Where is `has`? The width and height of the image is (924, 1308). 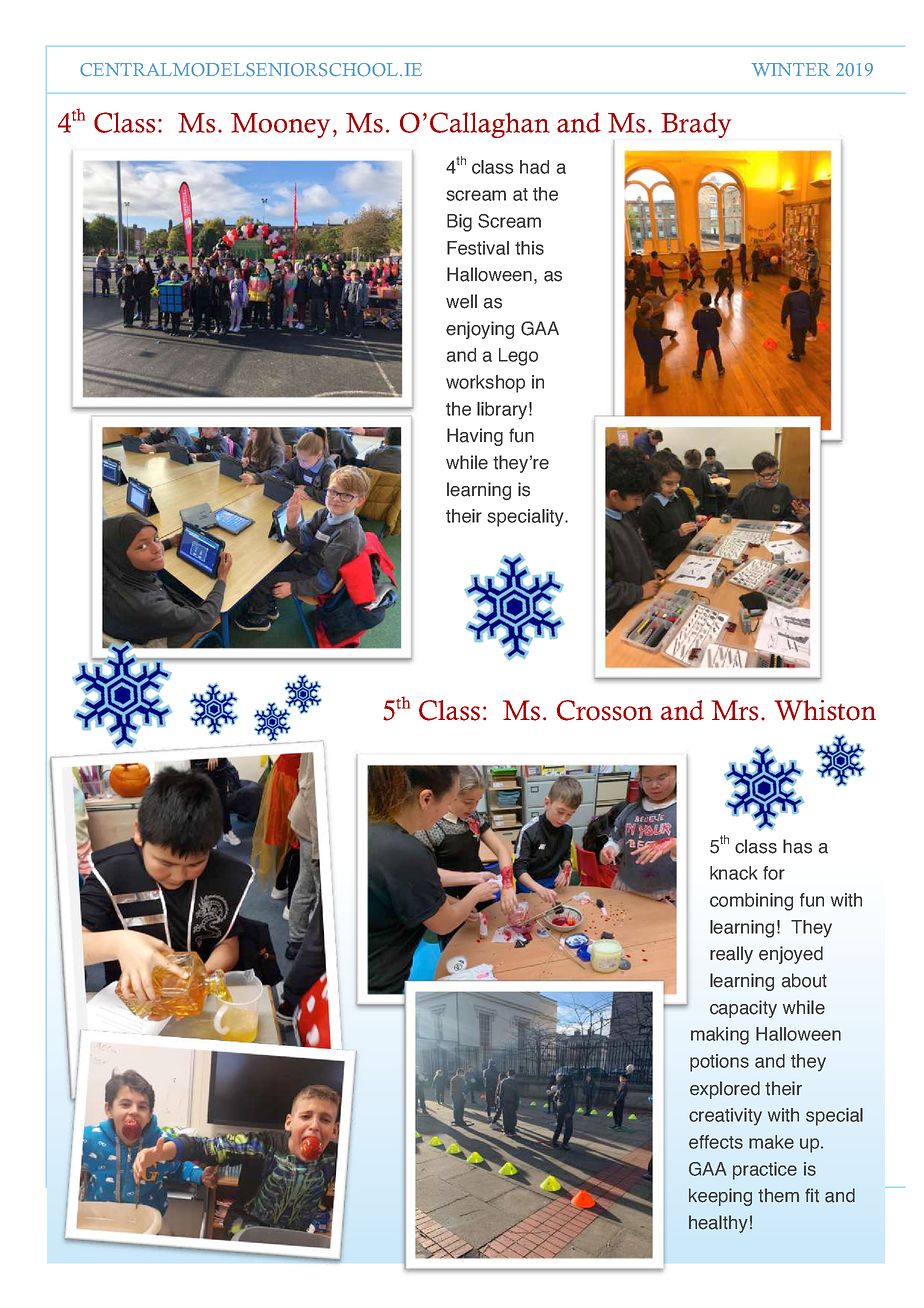
has is located at coordinates (797, 846).
